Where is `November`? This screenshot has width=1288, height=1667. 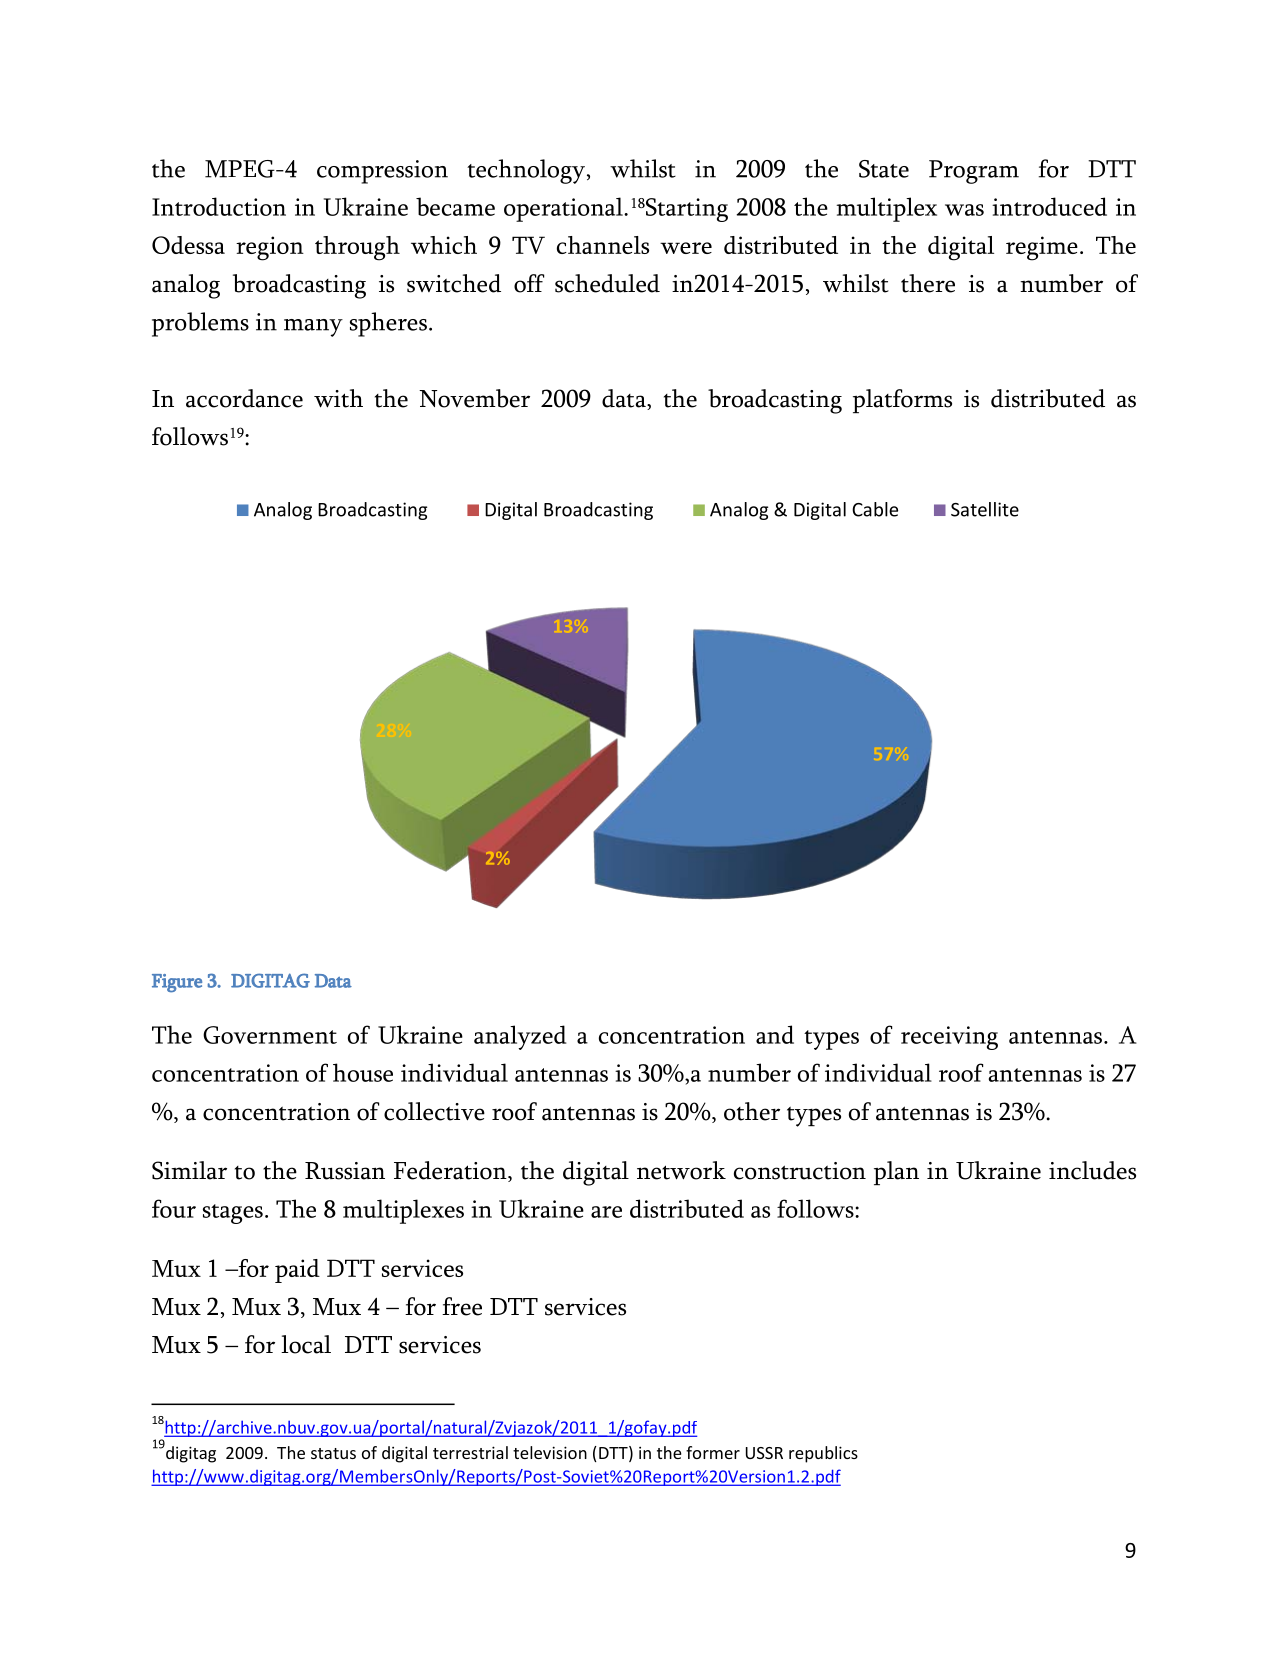 November is located at coordinates (474, 398).
